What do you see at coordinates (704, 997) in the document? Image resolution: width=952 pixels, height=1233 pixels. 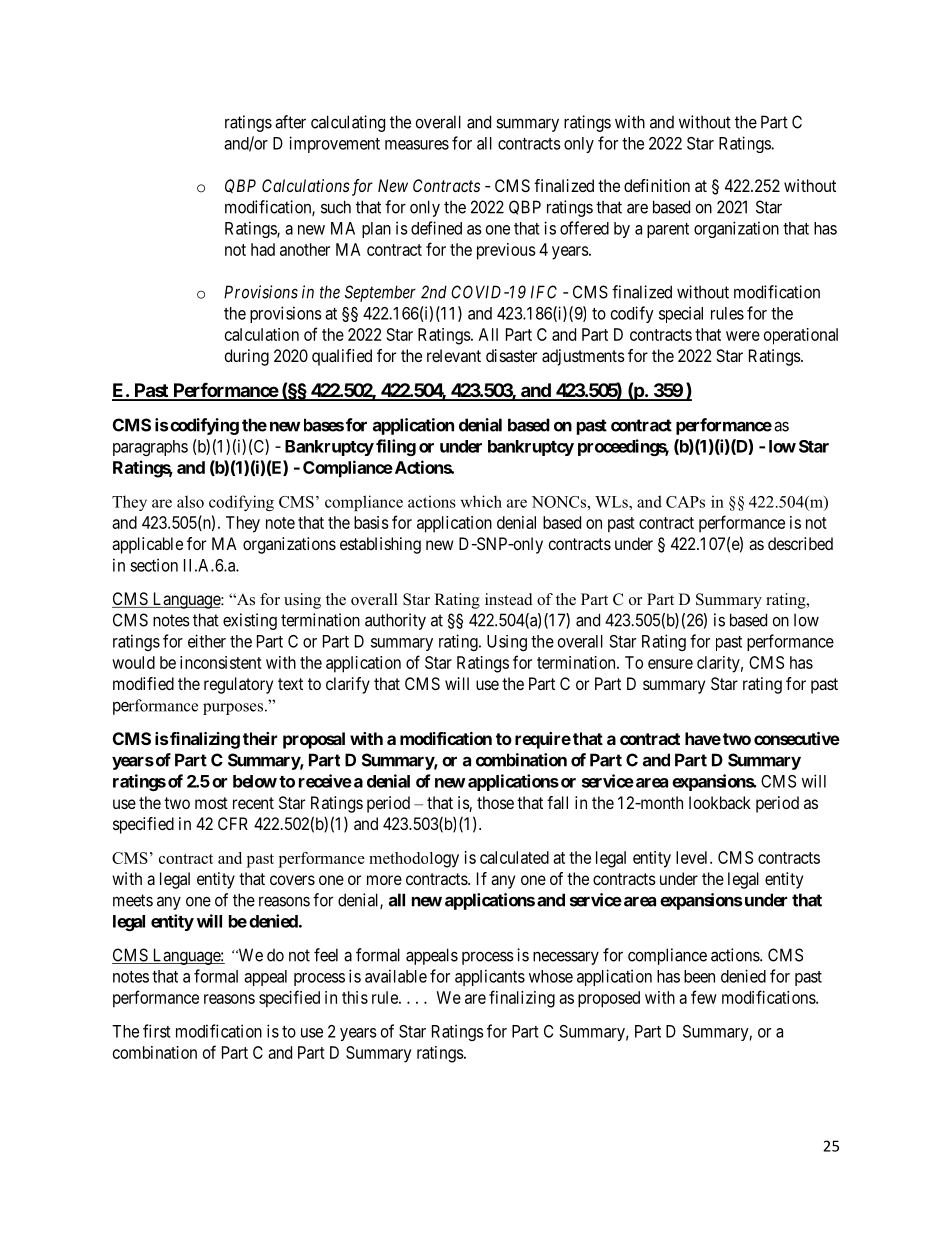 I see `few` at bounding box center [704, 997].
